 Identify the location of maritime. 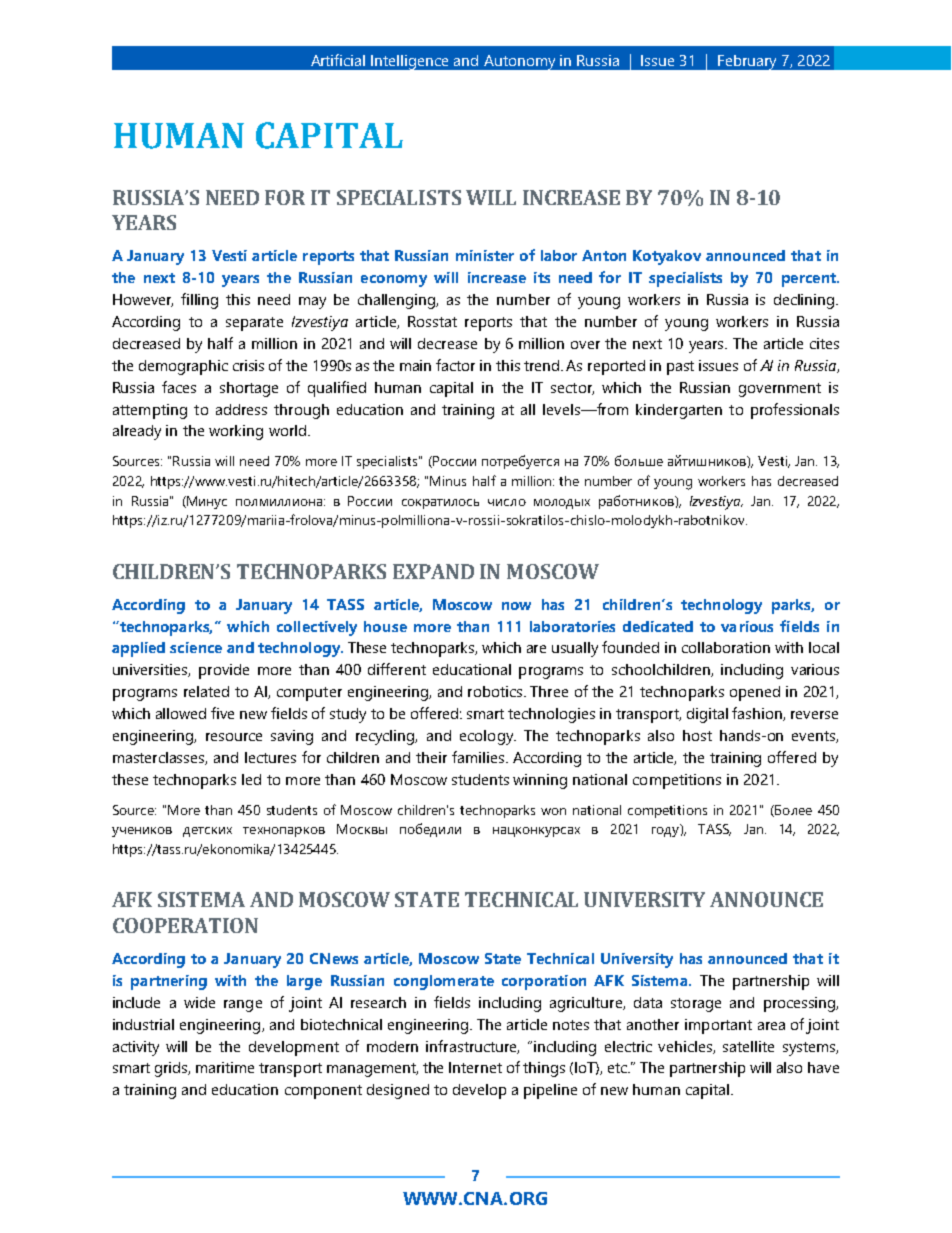
(225, 1067).
